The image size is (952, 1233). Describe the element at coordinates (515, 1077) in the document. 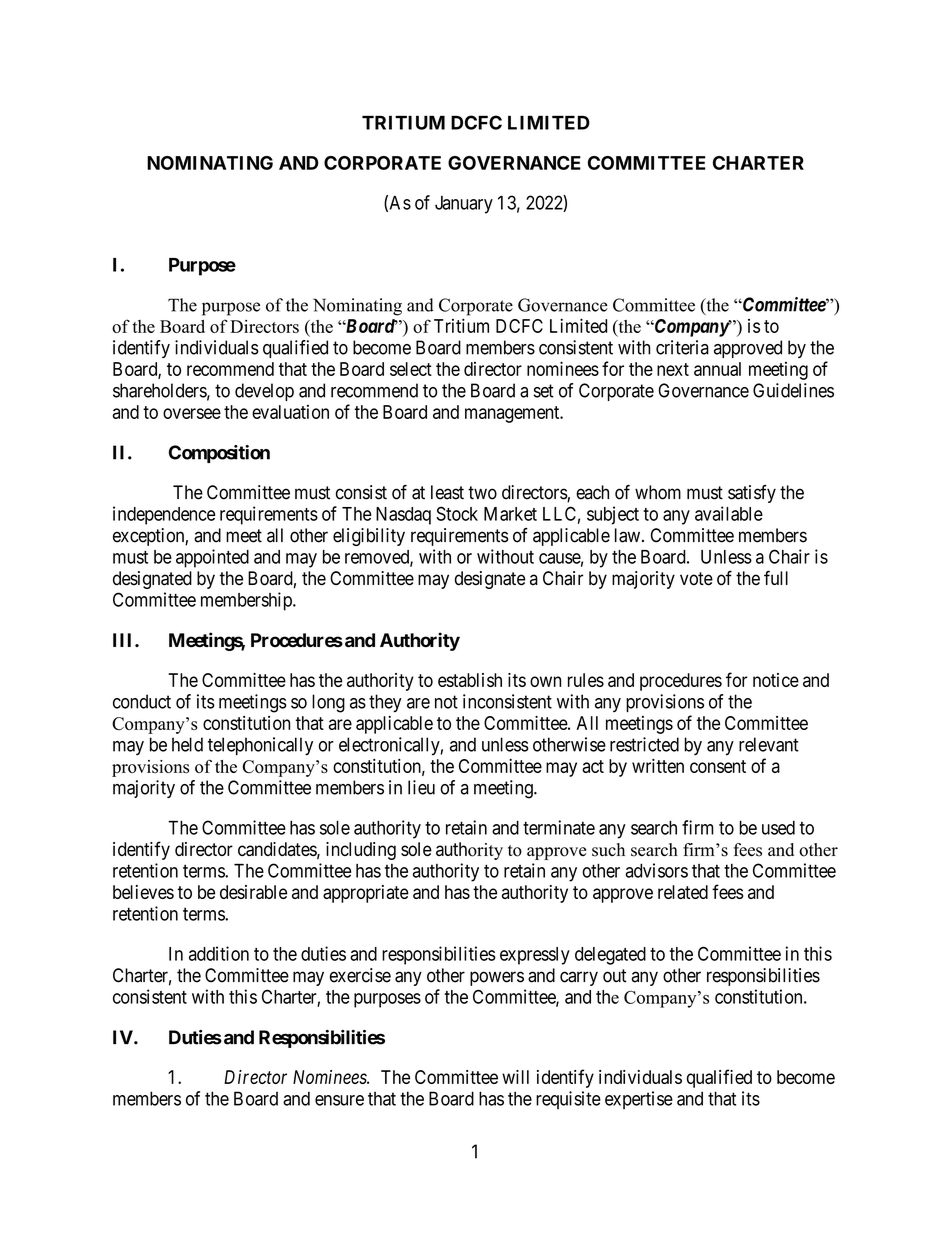

I see `will` at that location.
